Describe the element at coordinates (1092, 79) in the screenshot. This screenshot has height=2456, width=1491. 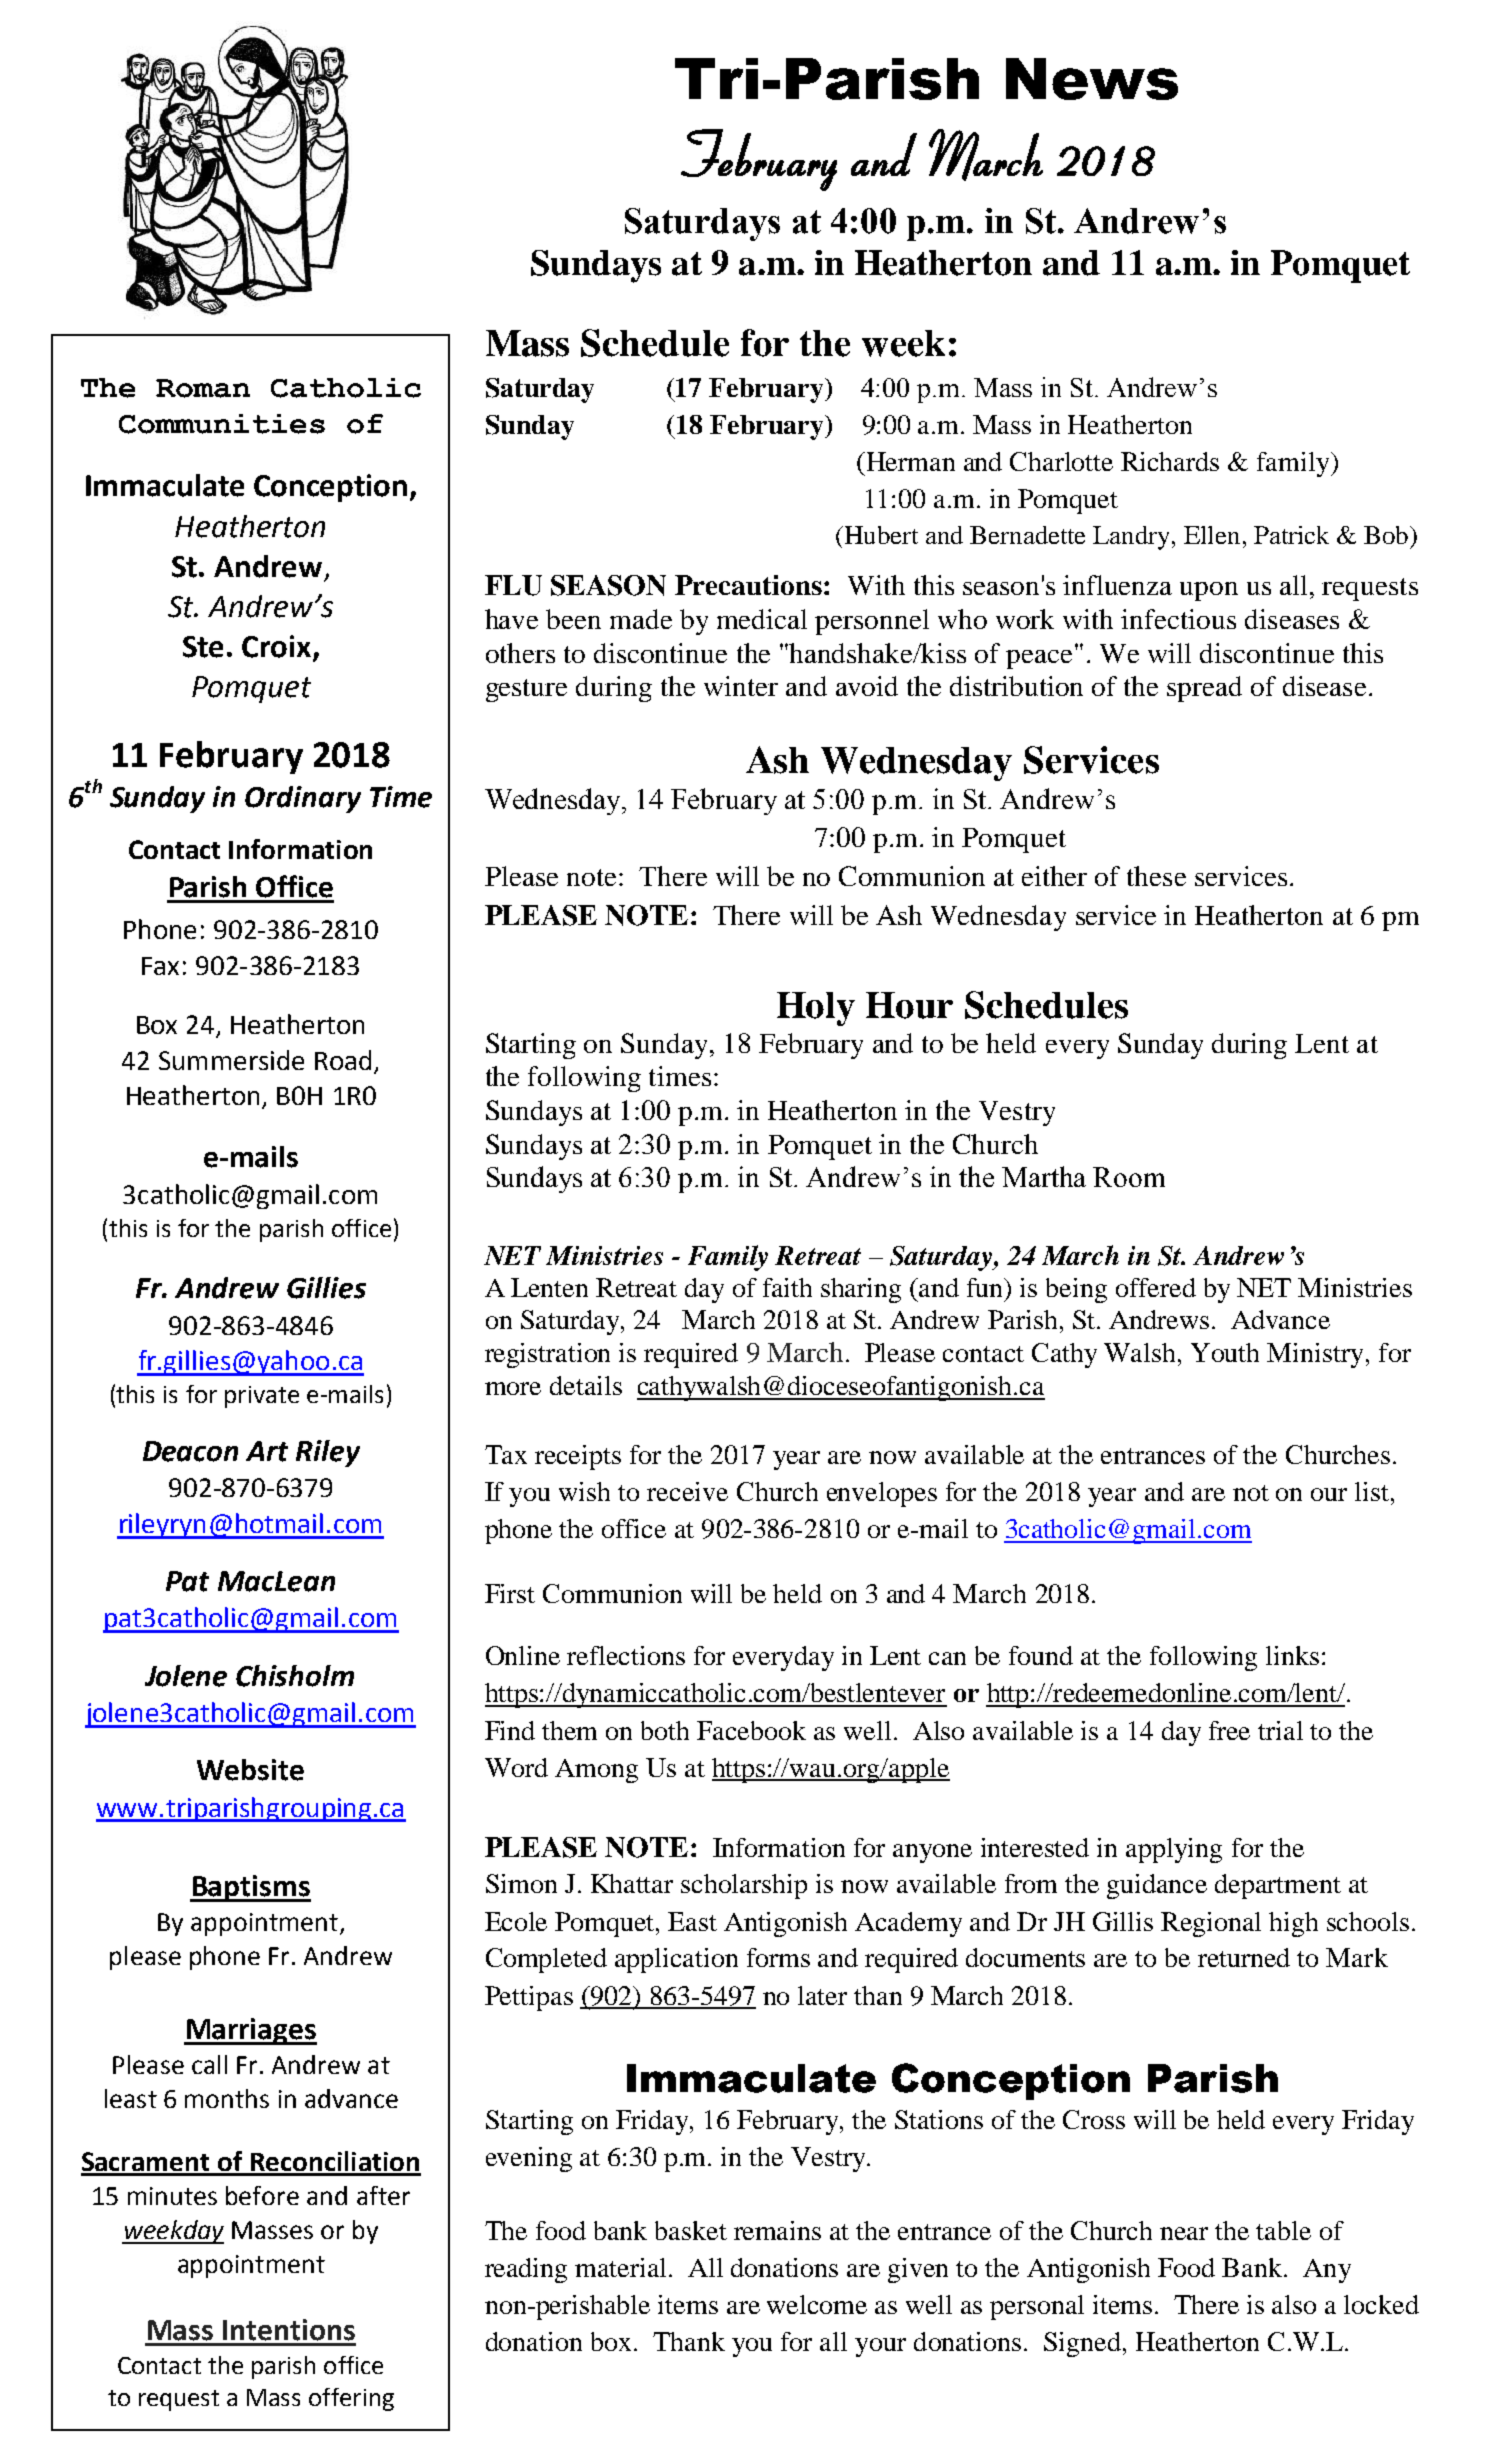
I see `News` at that location.
